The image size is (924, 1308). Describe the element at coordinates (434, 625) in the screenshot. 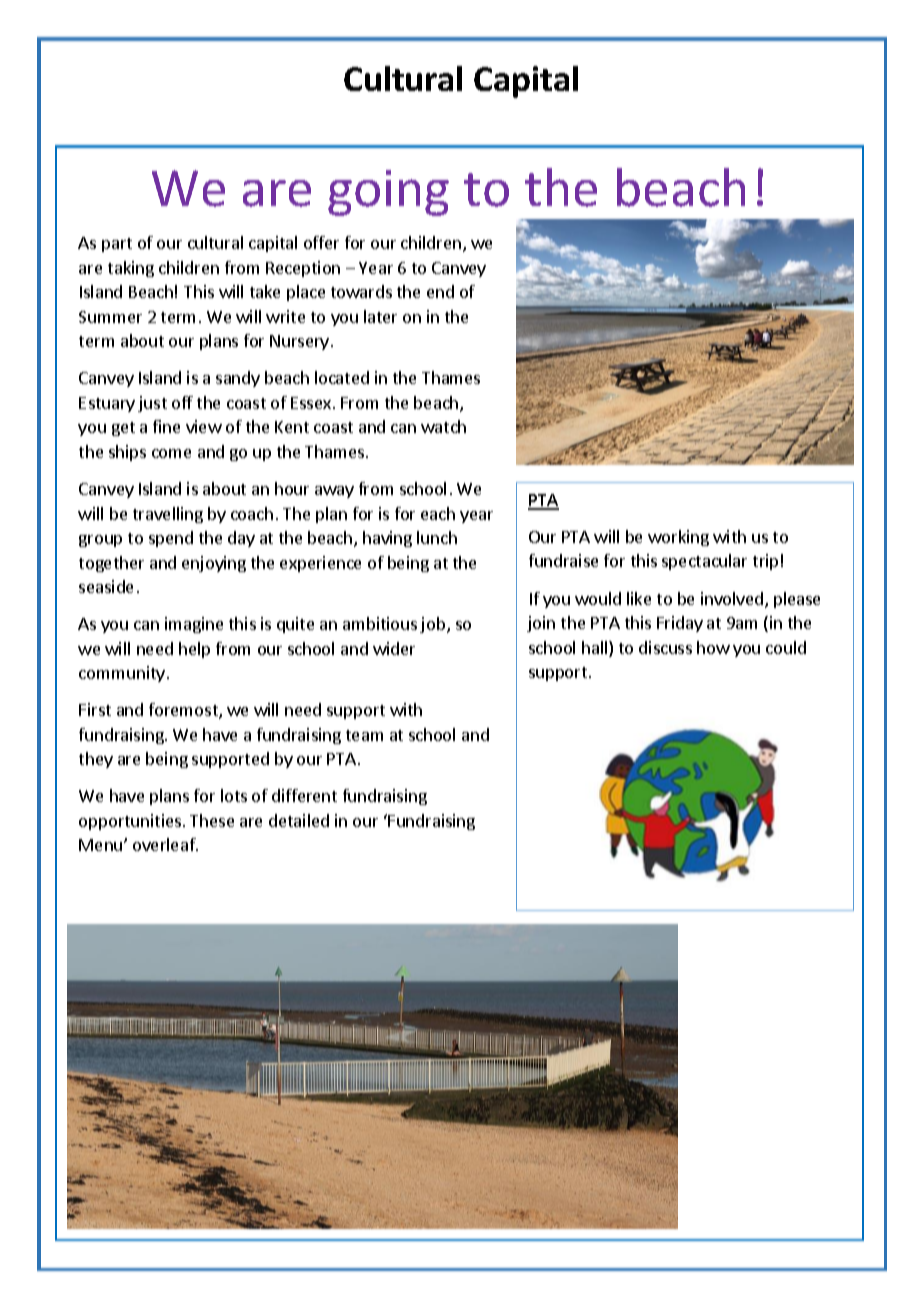

I see `job` at that location.
